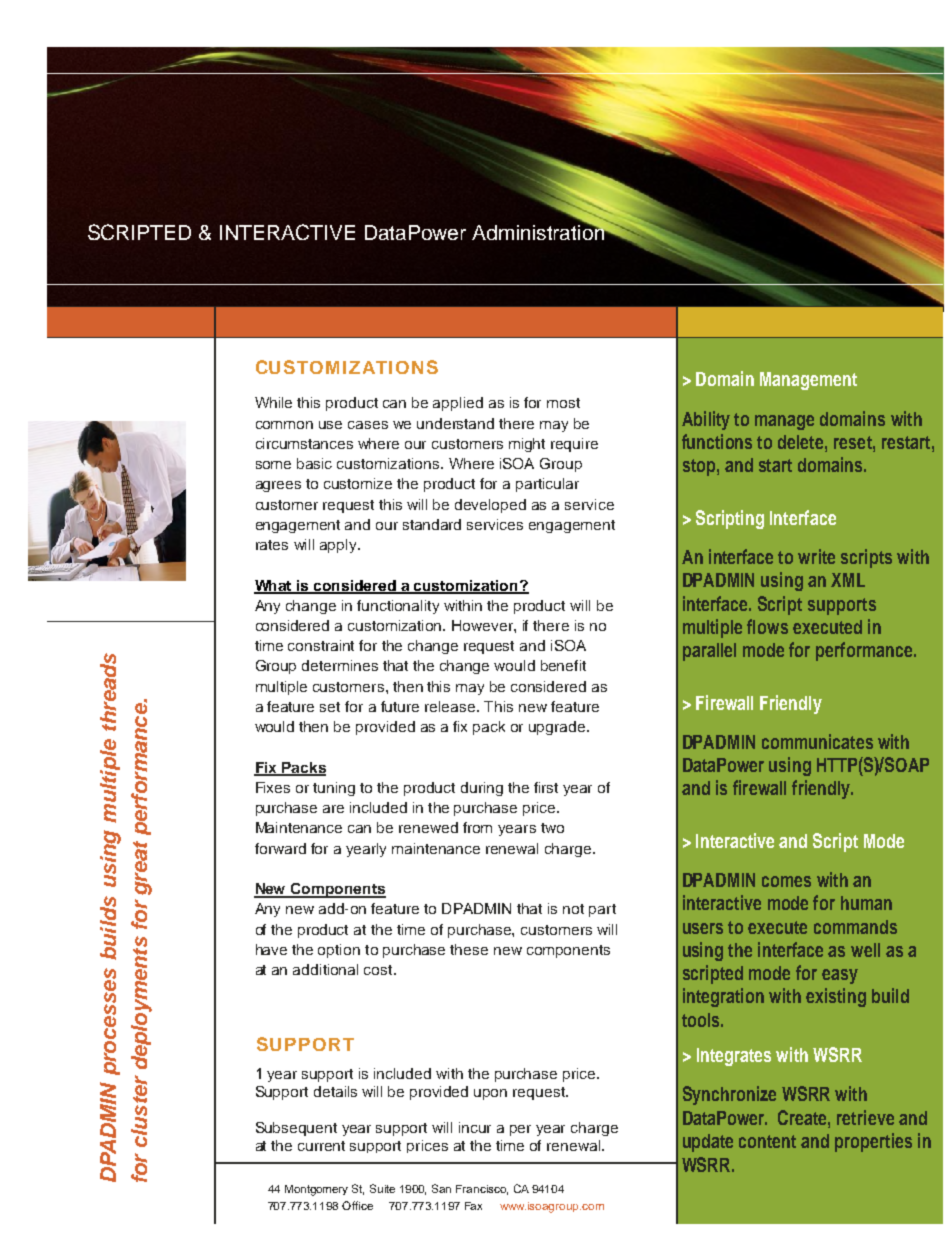  I want to click on determines, so click(340, 665).
